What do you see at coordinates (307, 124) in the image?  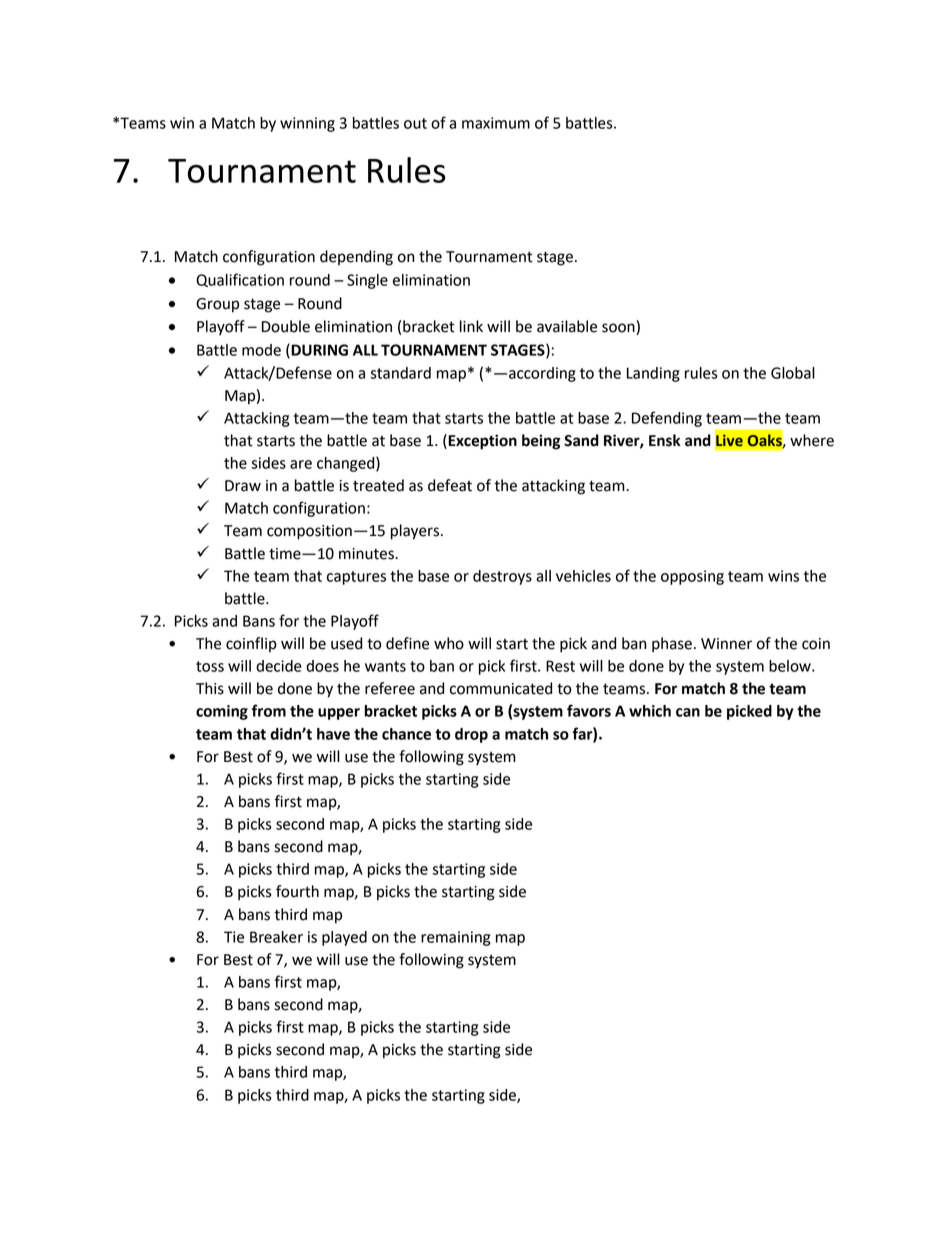 I see `winning` at bounding box center [307, 124].
